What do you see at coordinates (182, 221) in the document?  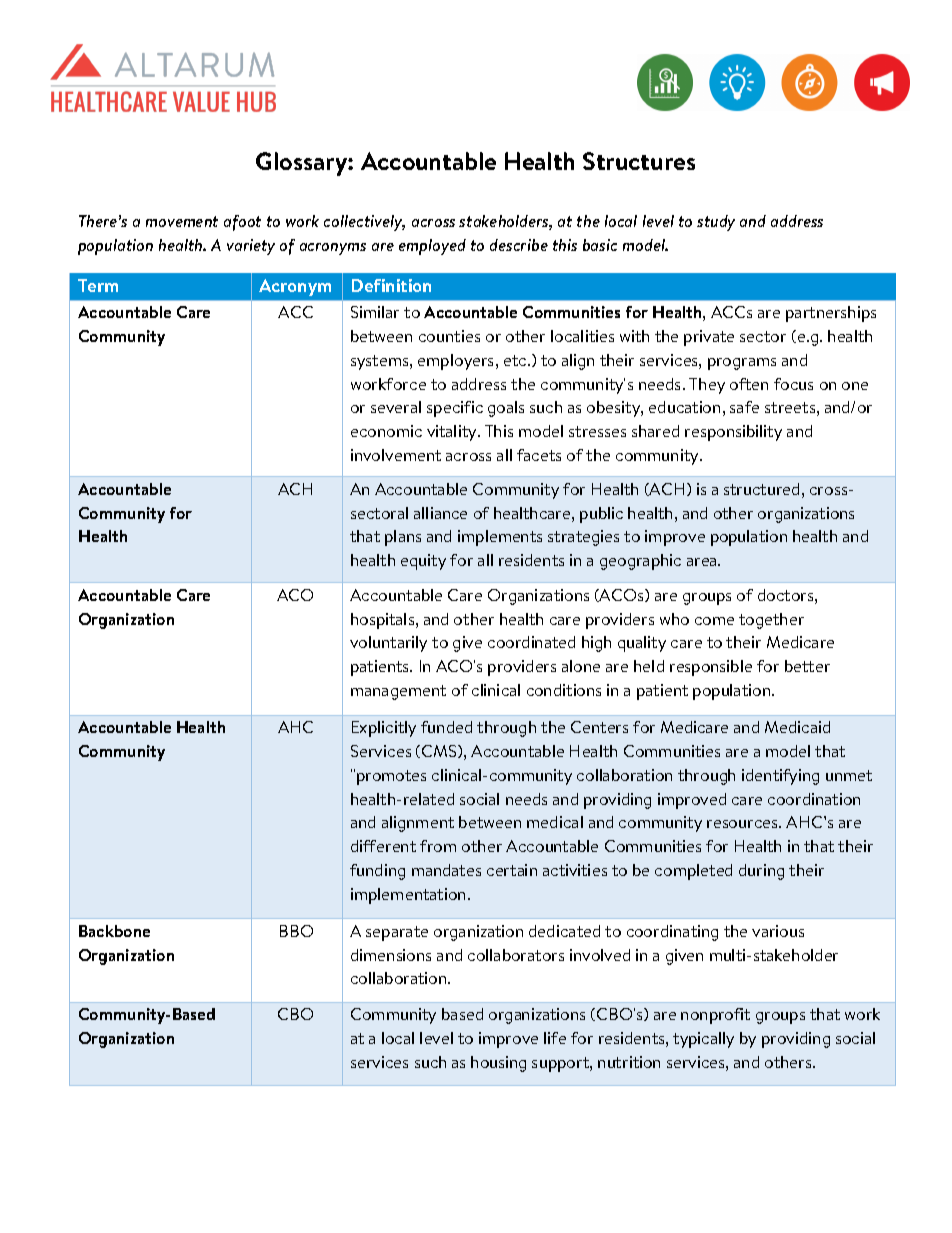 I see `movement` at bounding box center [182, 221].
